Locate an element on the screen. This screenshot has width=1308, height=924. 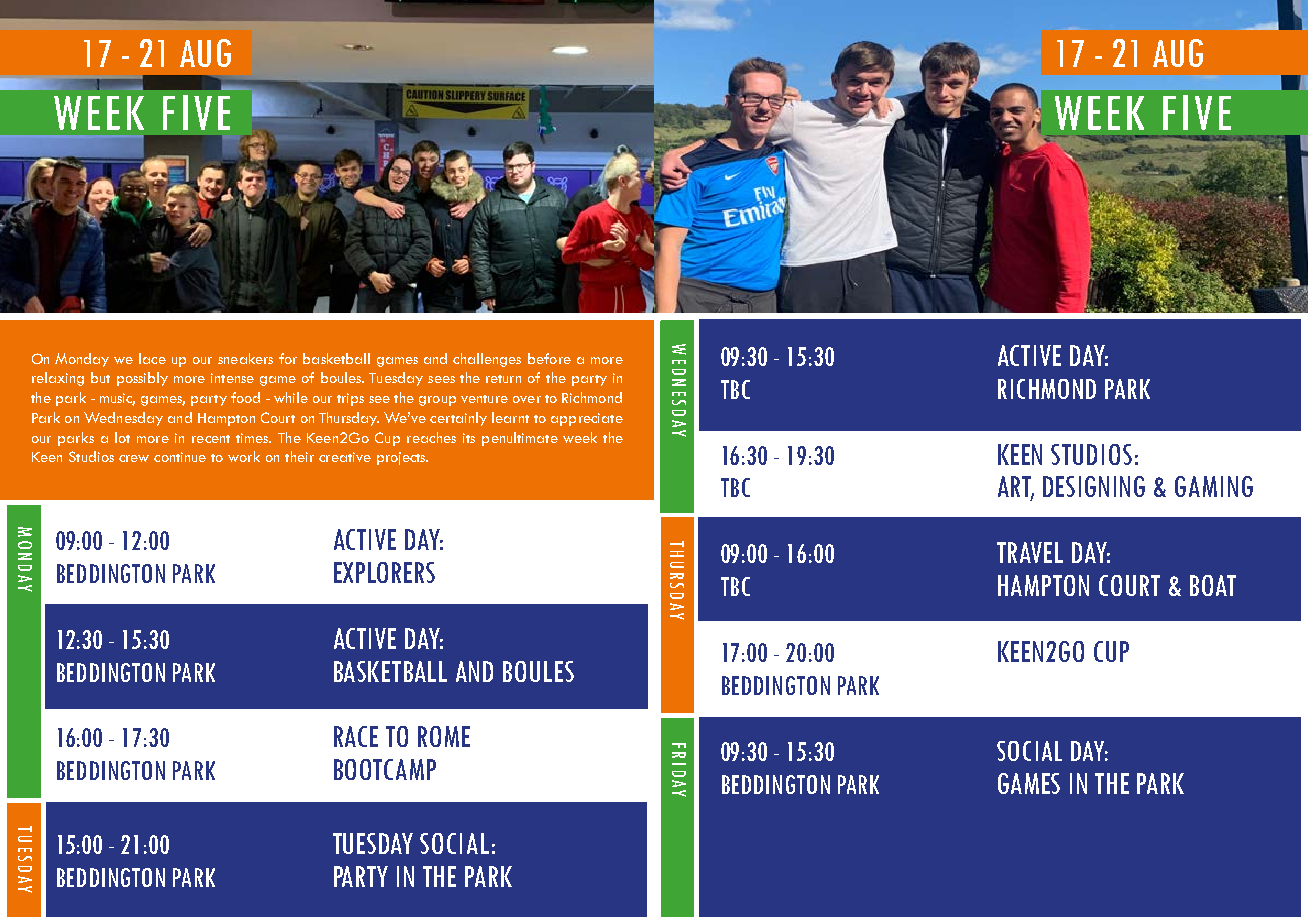
projects is located at coordinates (402, 458).
